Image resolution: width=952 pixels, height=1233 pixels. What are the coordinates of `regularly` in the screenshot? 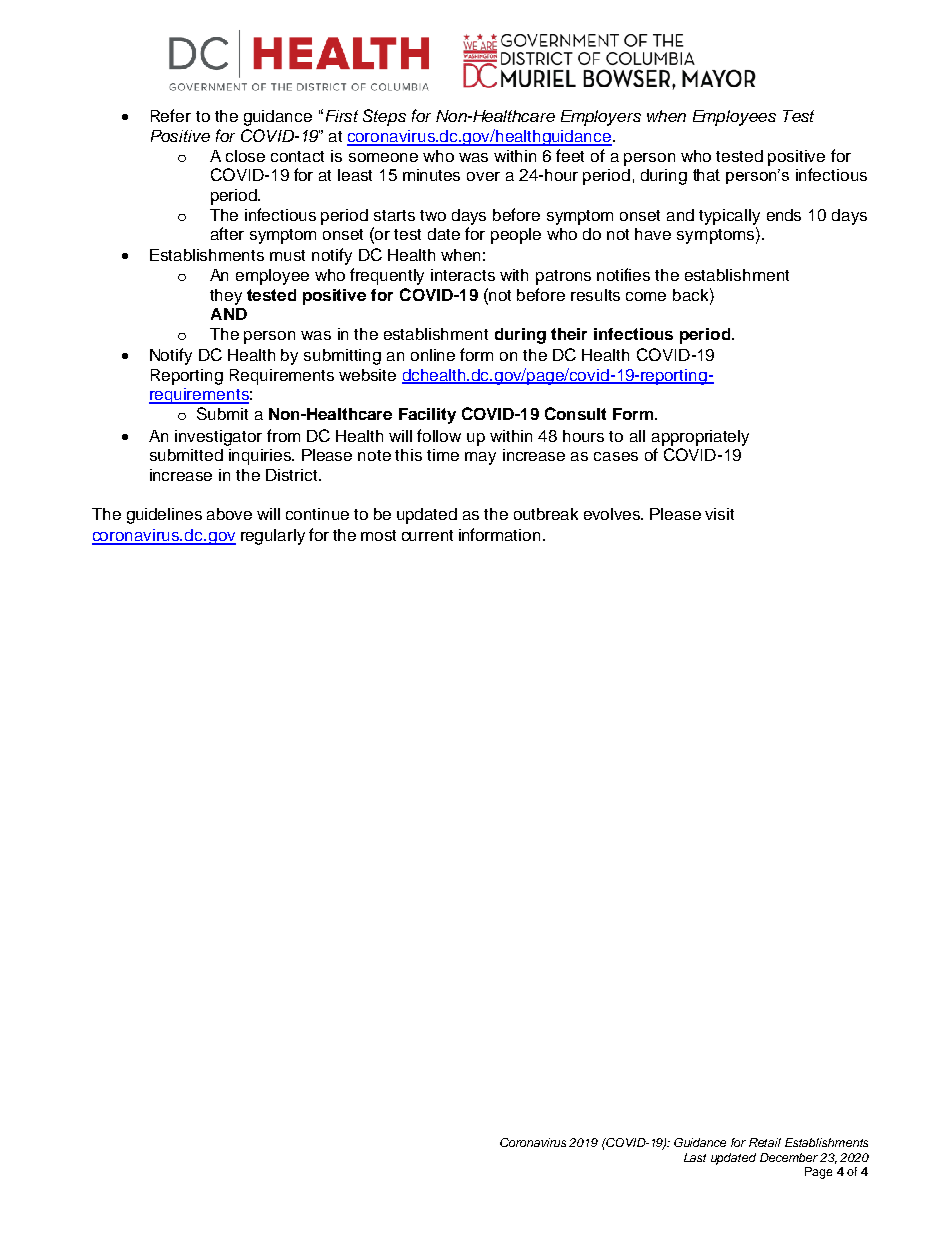 It's located at (273, 537).
